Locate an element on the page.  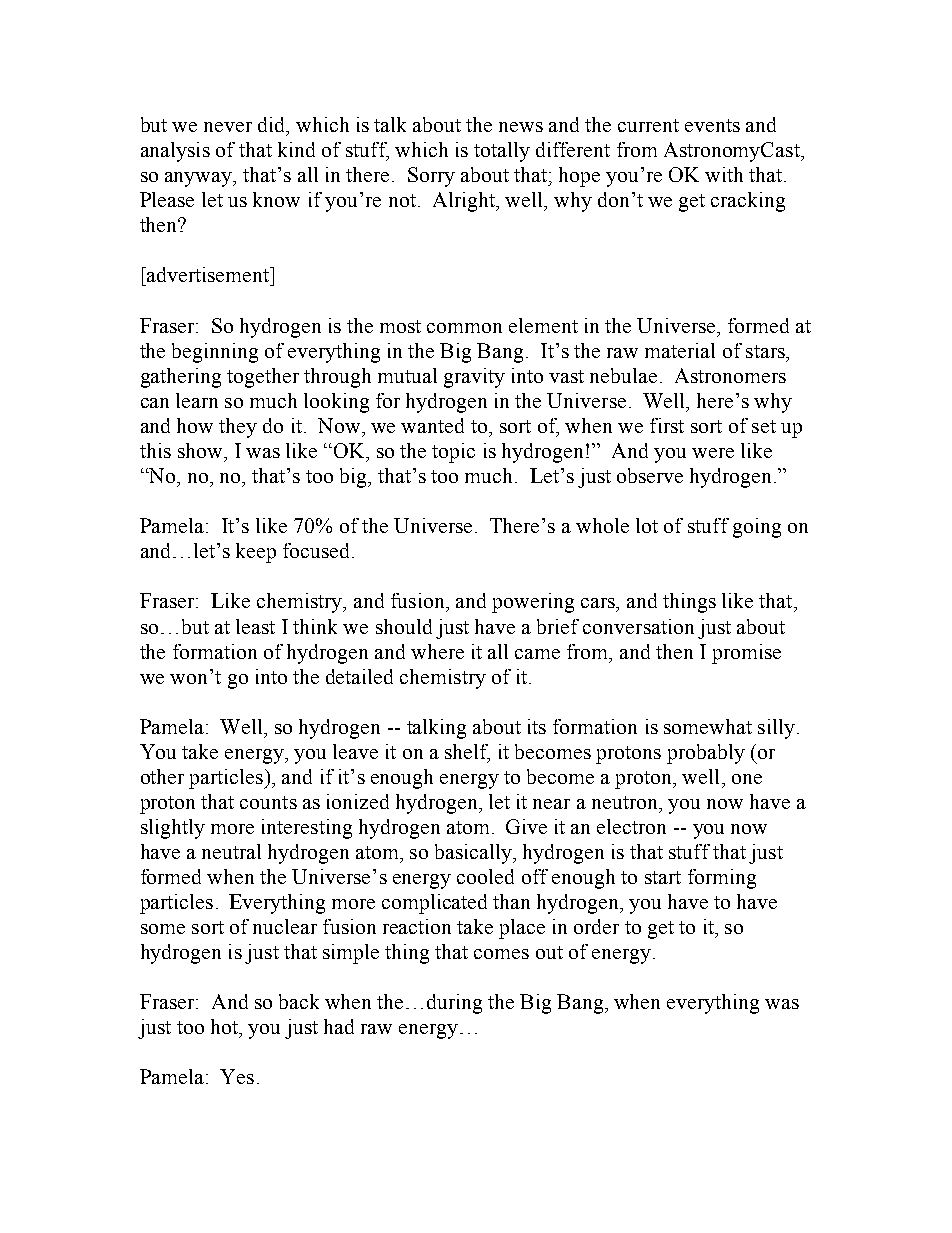
order is located at coordinates (596, 926).
